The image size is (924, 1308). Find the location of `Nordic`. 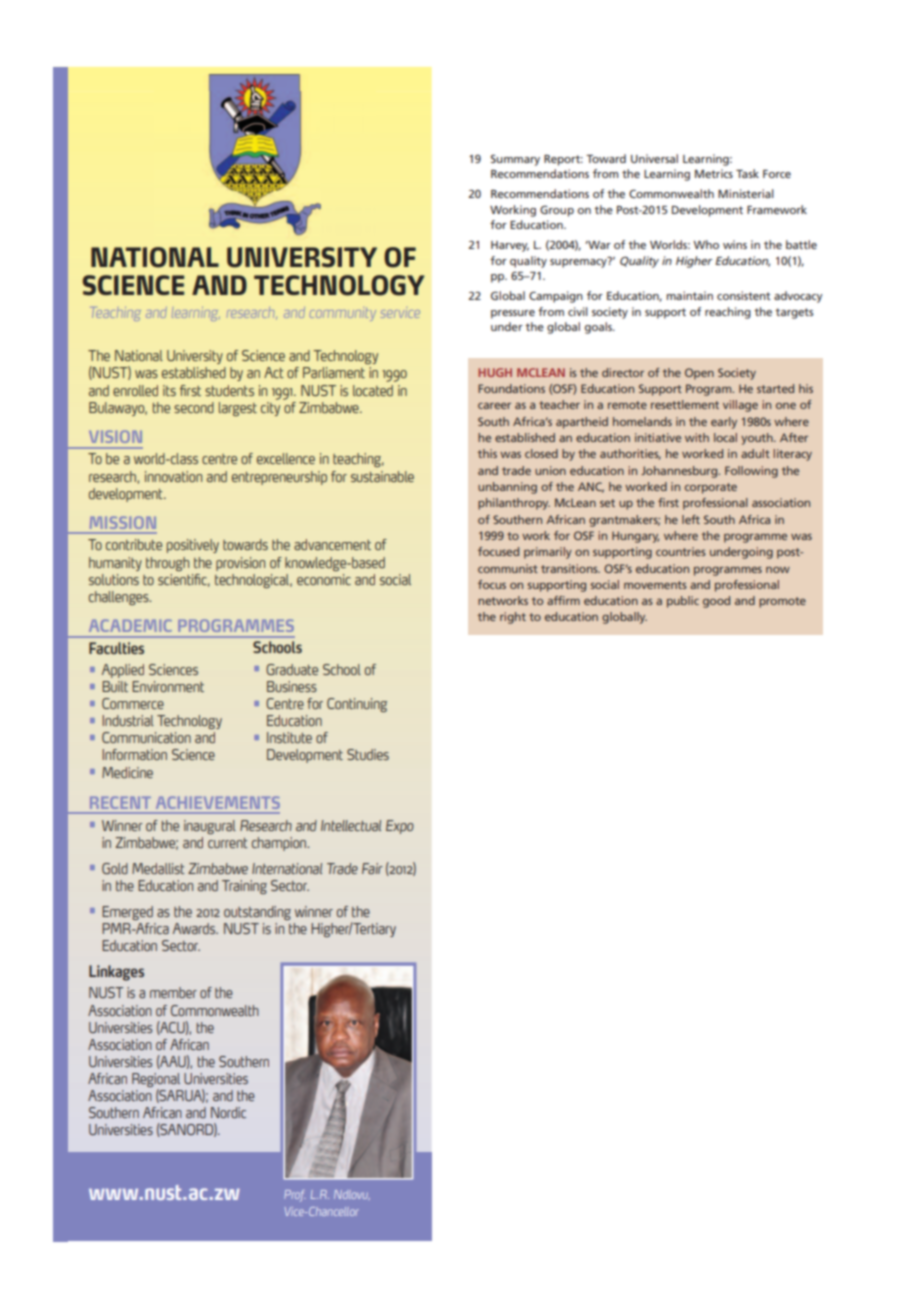

Nordic is located at coordinates (228, 1112).
